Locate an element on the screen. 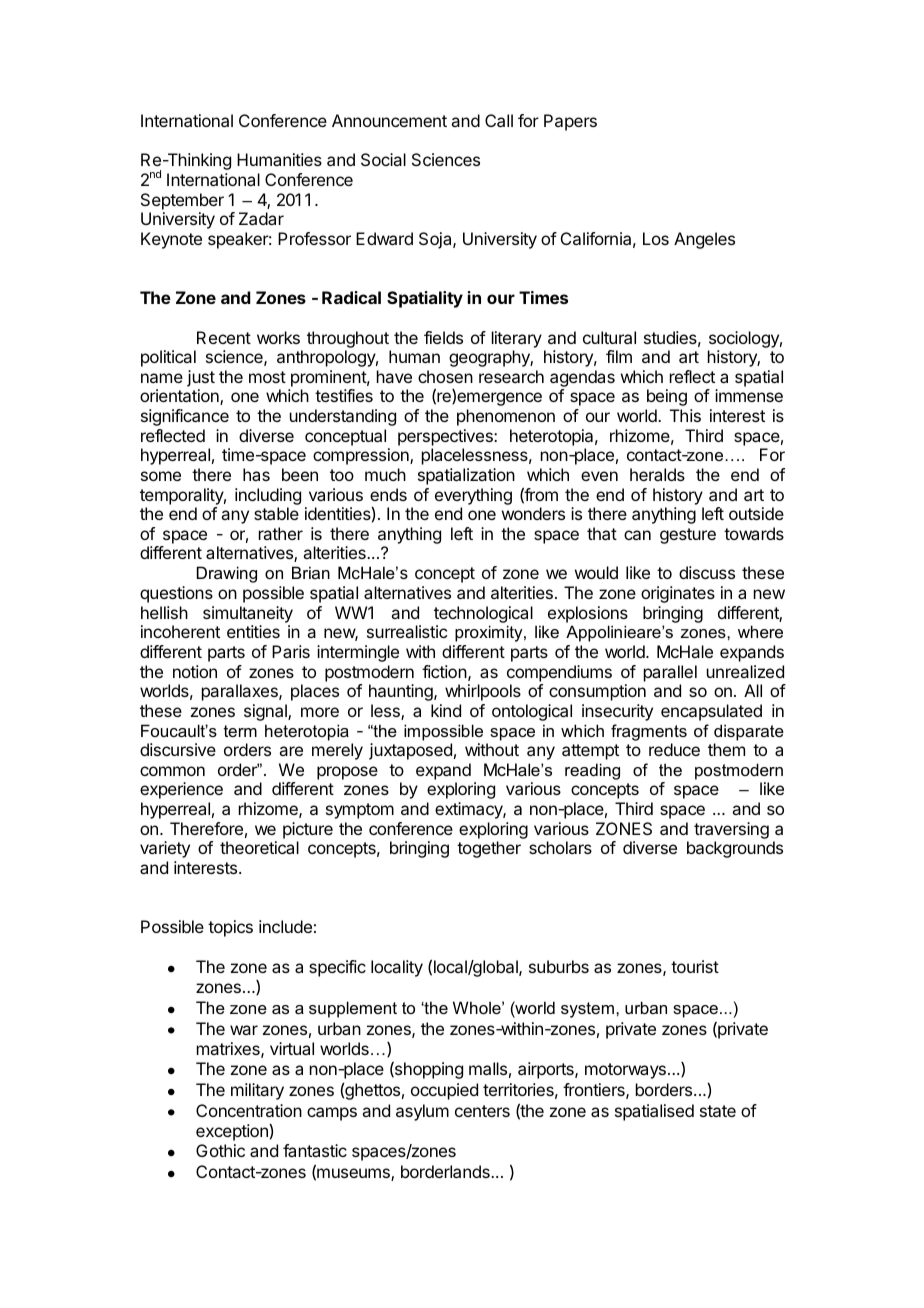 The width and height of the screenshot is (924, 1308). Angeles is located at coordinates (704, 240).
